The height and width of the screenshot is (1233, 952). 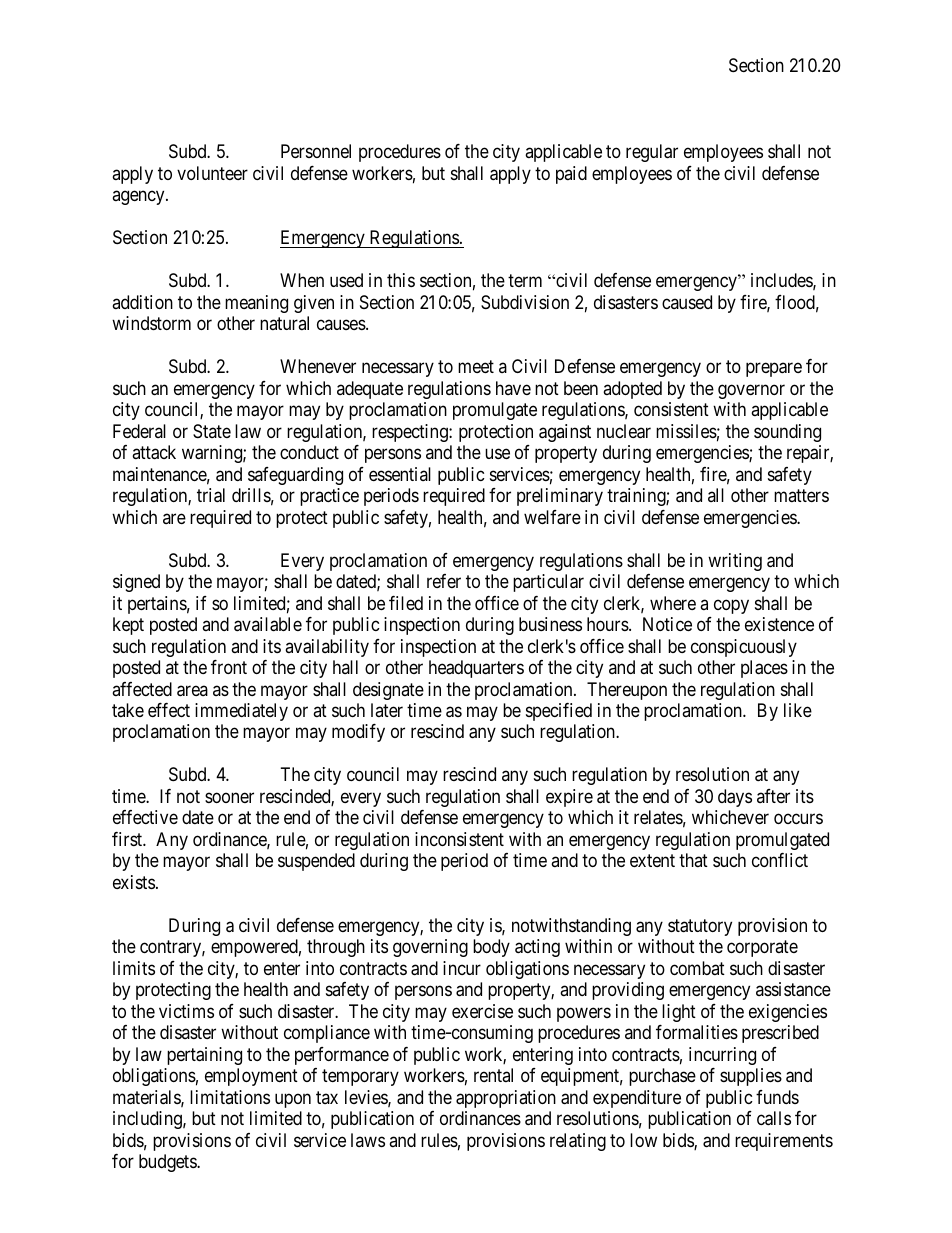 What do you see at coordinates (212, 173) in the screenshot?
I see `volunteer` at bounding box center [212, 173].
